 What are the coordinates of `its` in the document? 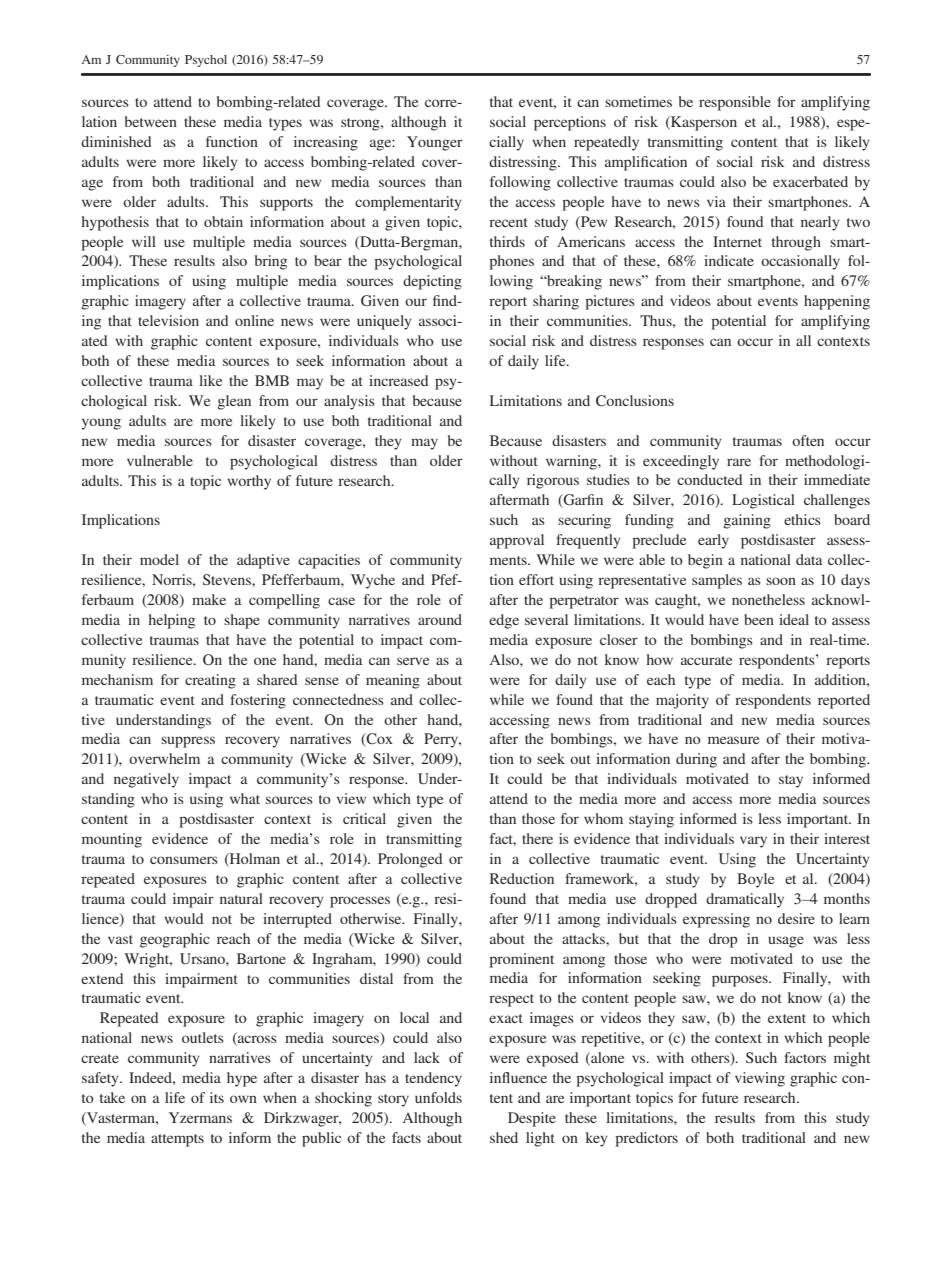 It's located at (217, 1097).
